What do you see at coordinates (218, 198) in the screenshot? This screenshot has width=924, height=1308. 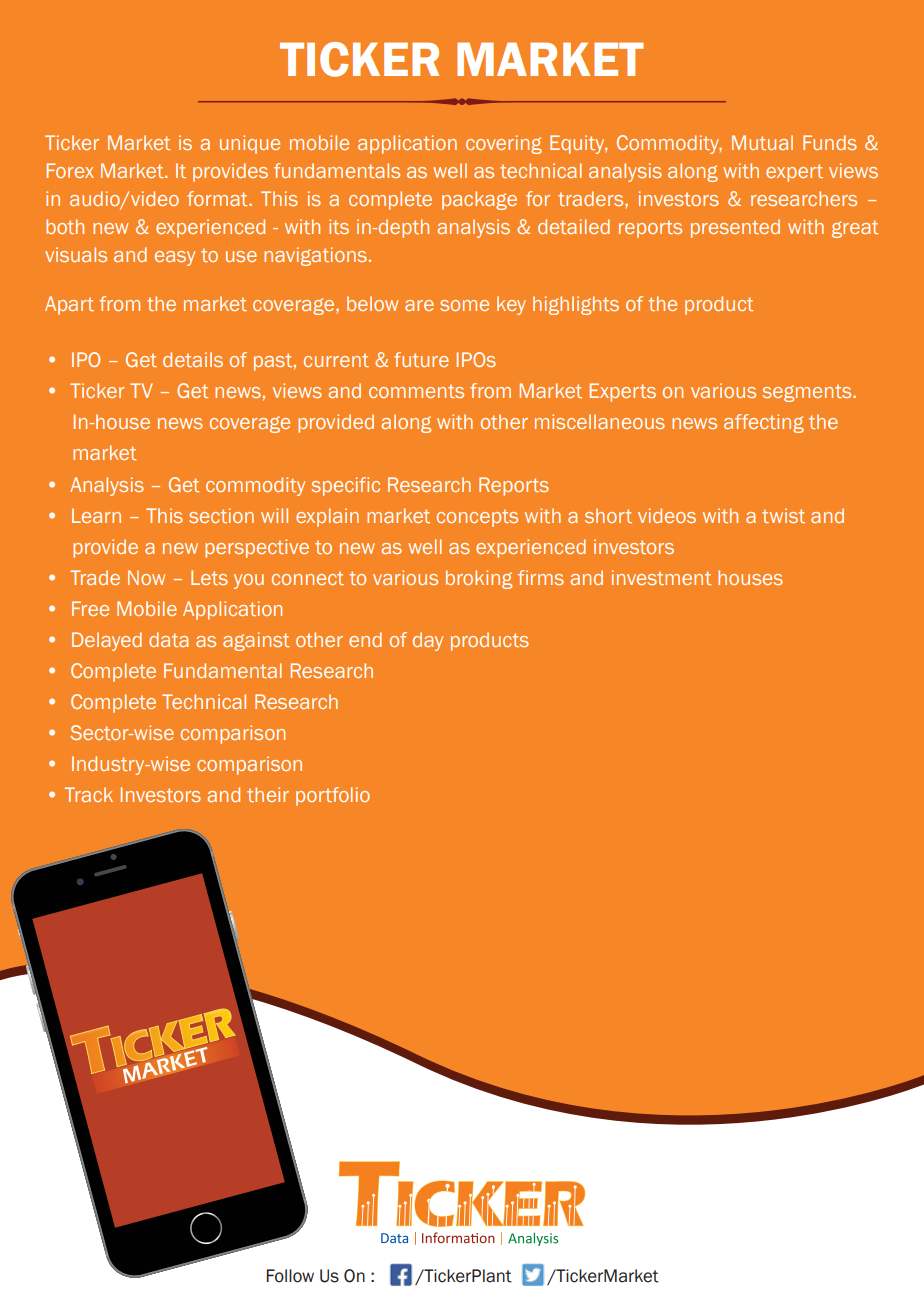 I see `format` at bounding box center [218, 198].
